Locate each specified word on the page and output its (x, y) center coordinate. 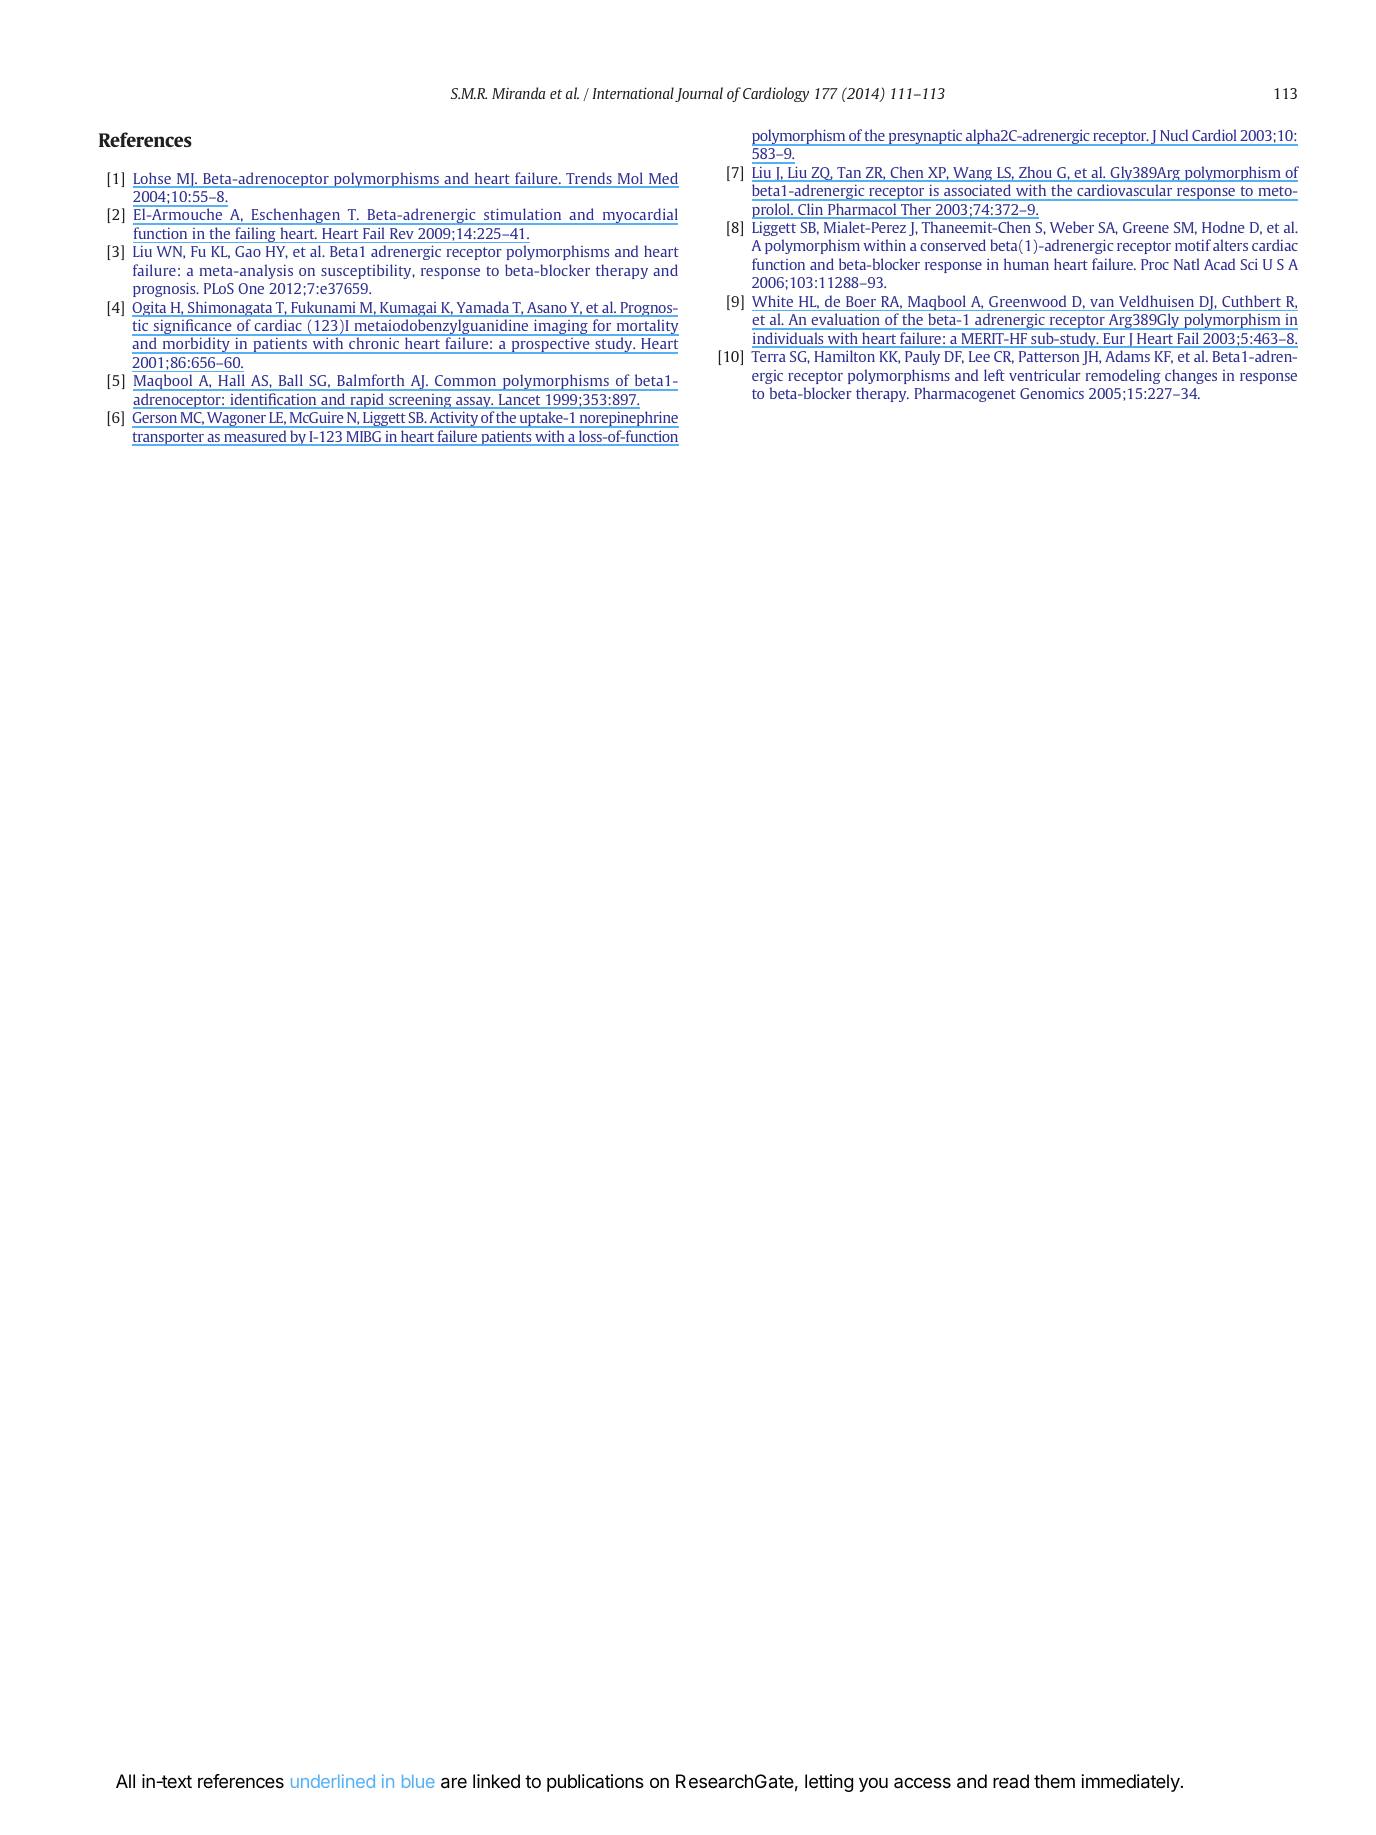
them (1054, 1781)
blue (418, 1781)
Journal (699, 94)
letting (829, 1783)
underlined (333, 1781)
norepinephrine (628, 419)
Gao (248, 251)
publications (595, 1783)
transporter (169, 439)
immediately (1131, 1783)
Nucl (1174, 135)
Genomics (1052, 393)
